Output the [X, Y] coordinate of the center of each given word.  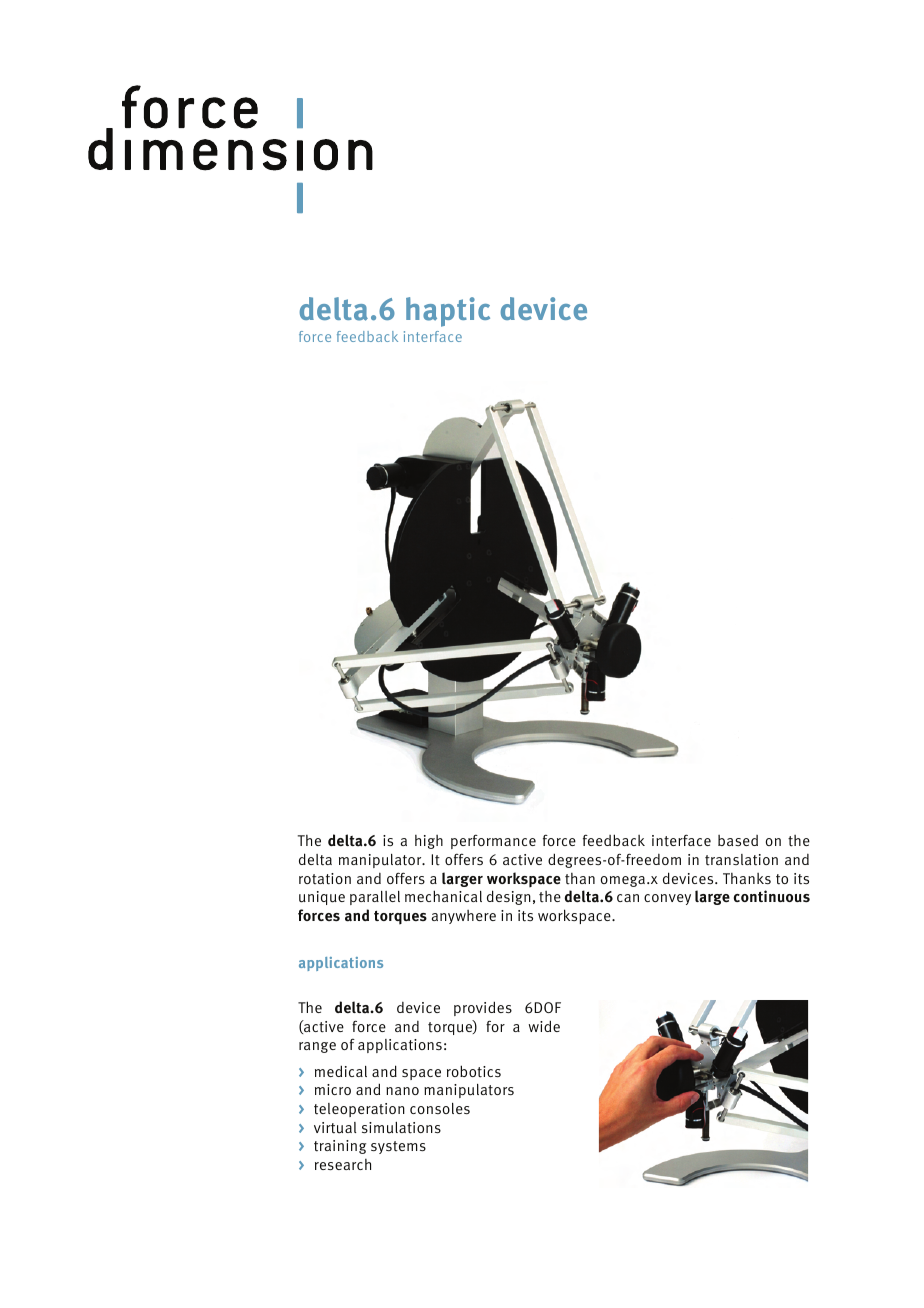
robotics [474, 1071]
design [509, 897]
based [738, 840]
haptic [448, 312]
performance [493, 841]
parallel [375, 898]
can [628, 898]
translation [741, 860]
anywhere [464, 917]
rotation [325, 879]
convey [667, 899]
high [429, 842]
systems [398, 1147]
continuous [772, 896]
